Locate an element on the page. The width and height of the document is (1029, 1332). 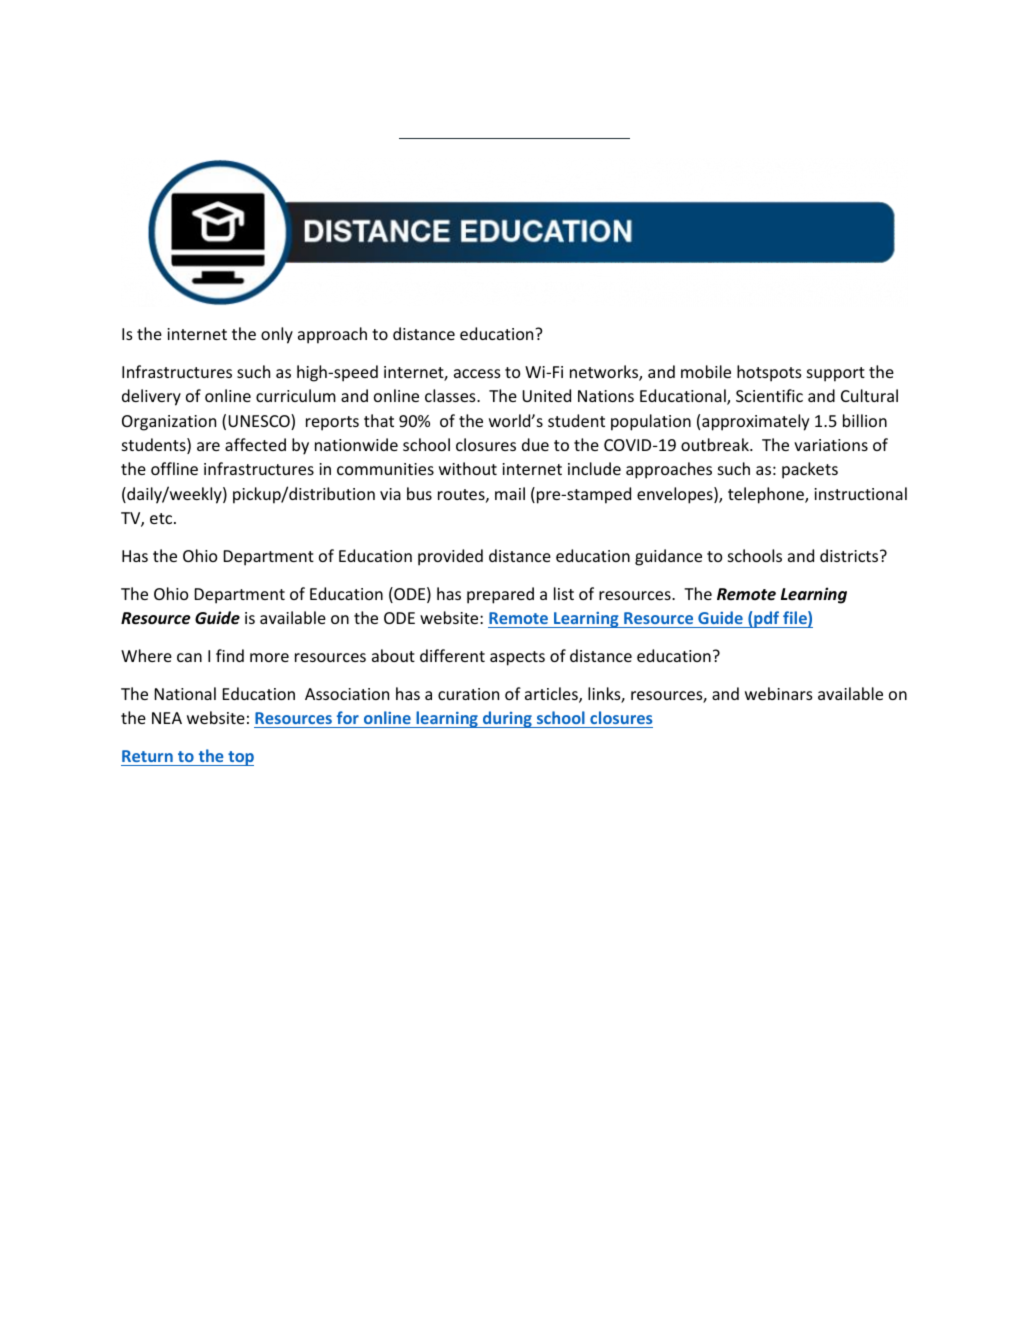
top is located at coordinates (240, 758).
